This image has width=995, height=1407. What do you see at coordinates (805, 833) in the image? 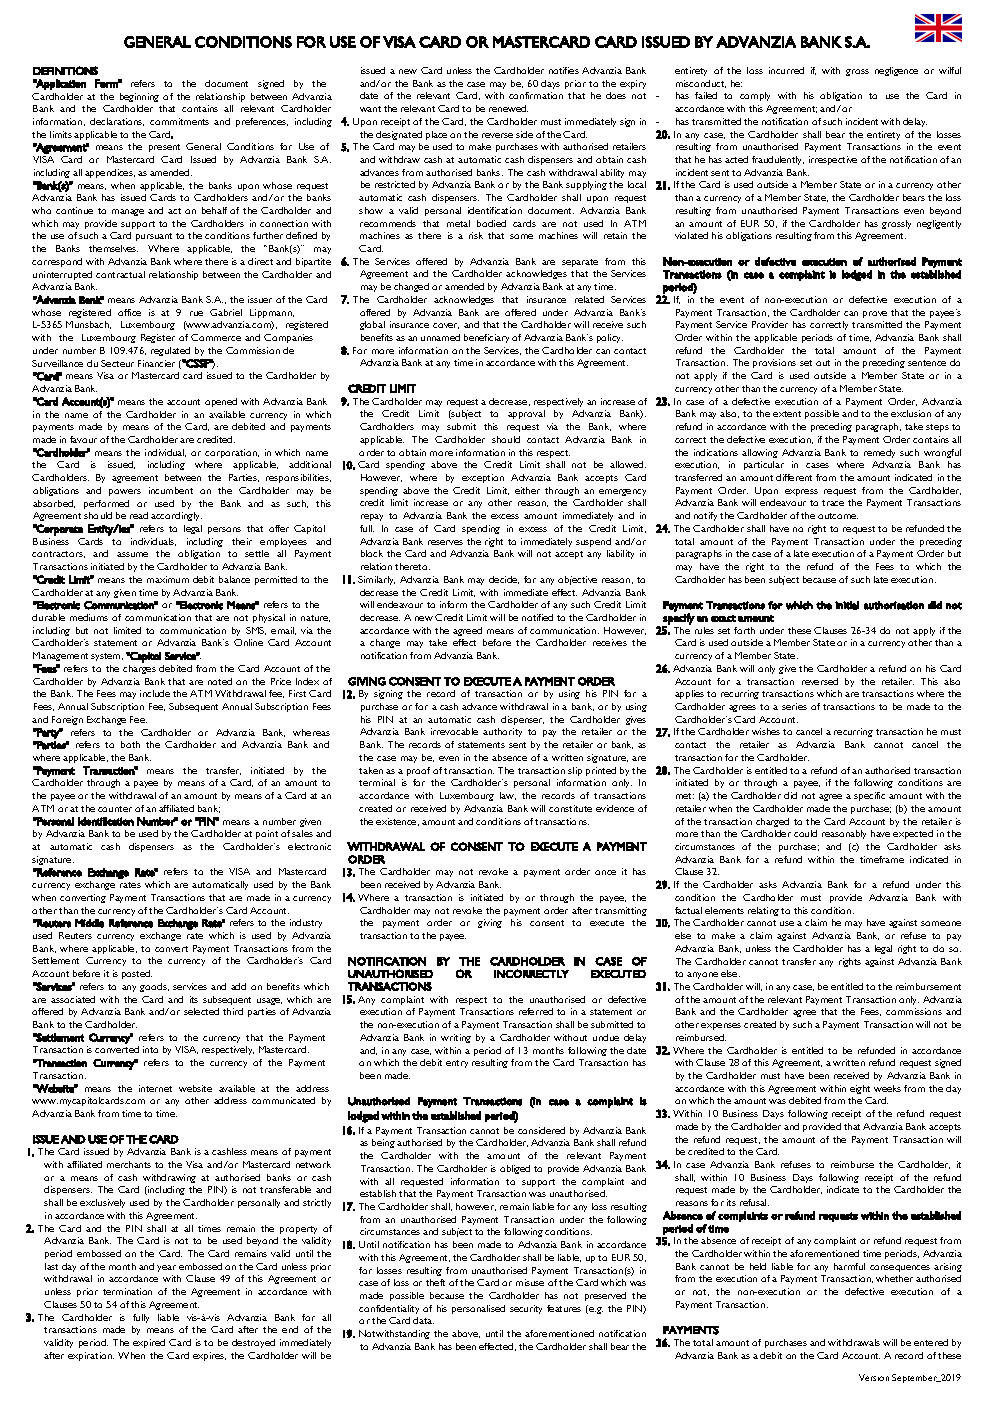
I see `could` at bounding box center [805, 833].
